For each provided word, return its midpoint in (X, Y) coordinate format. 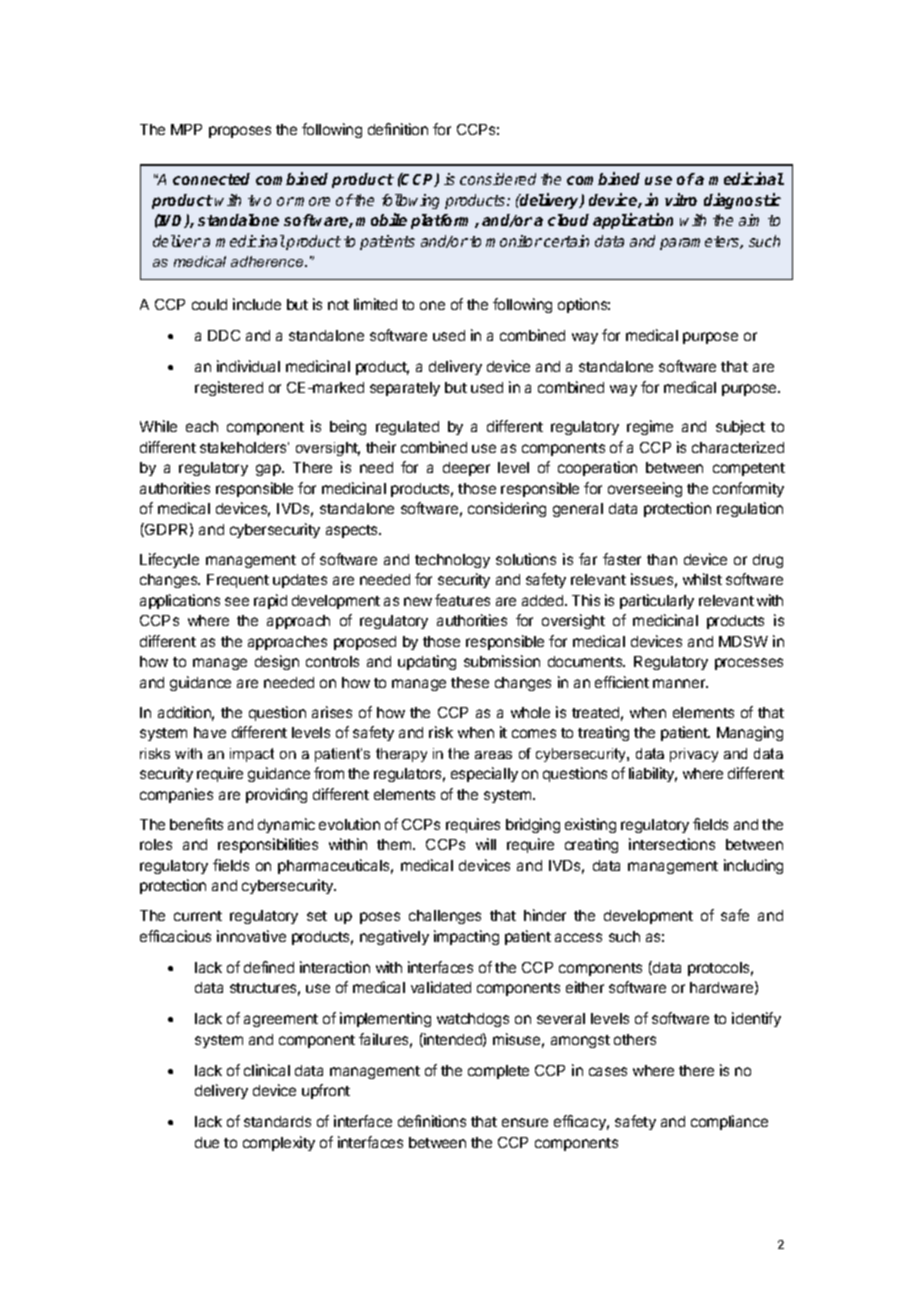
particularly (657, 601)
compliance (729, 1122)
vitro (681, 199)
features (462, 600)
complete (498, 1072)
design (277, 662)
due (207, 1142)
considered (498, 179)
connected (211, 179)
